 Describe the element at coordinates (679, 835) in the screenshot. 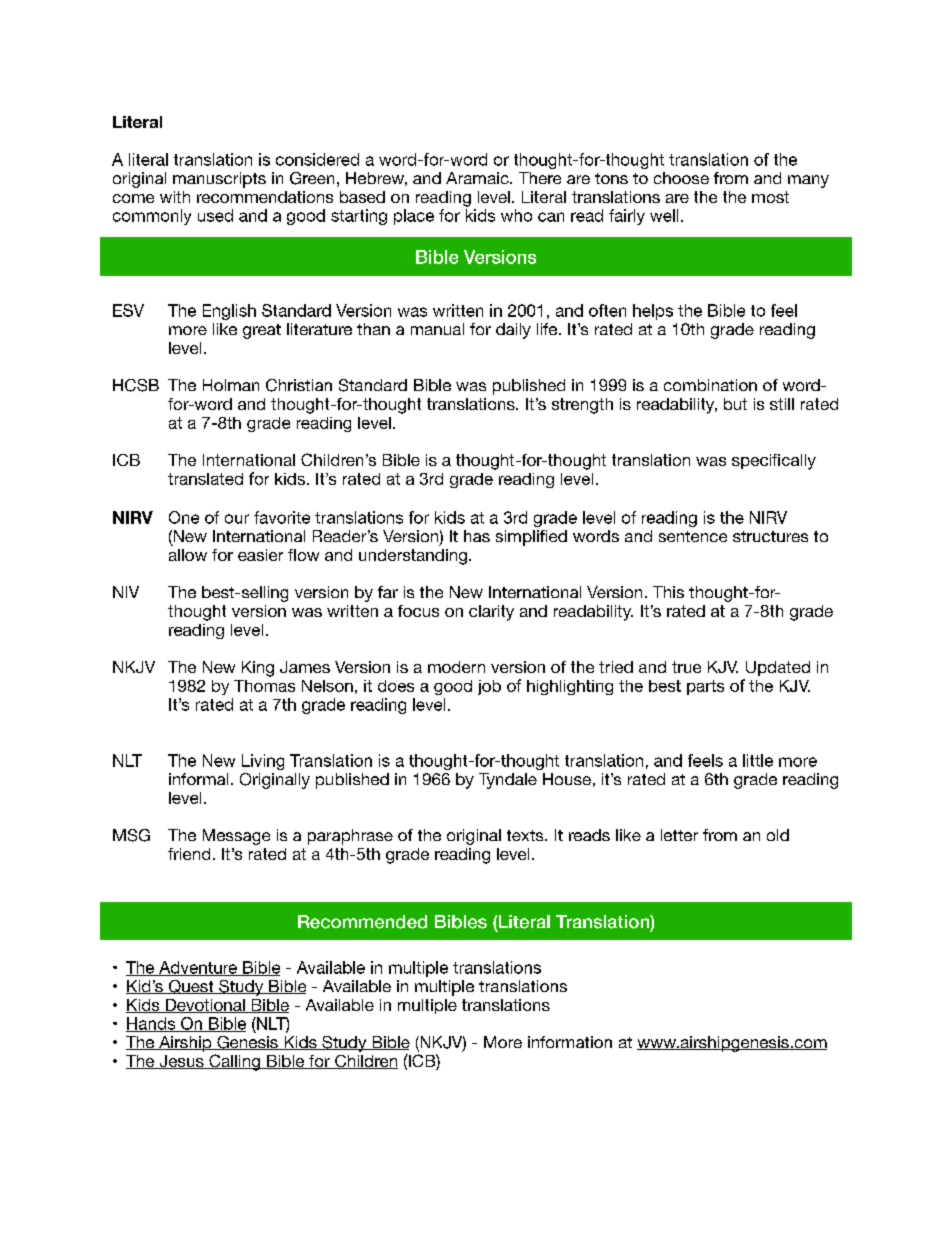

I see `letter` at that location.
